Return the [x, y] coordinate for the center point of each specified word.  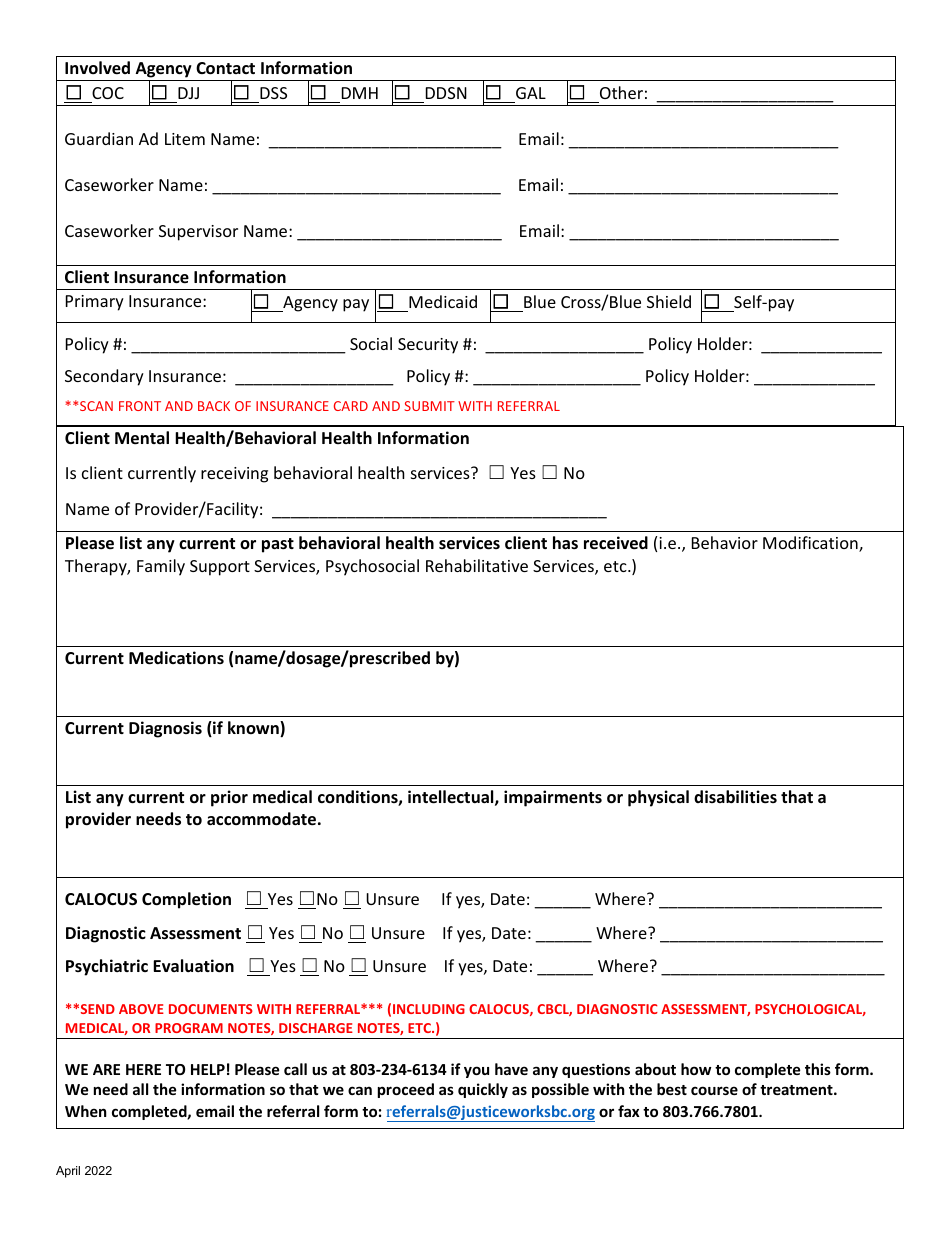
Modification [811, 544]
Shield [669, 301]
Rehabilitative [477, 565]
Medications [176, 658]
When [86, 1111]
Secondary [104, 377]
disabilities [735, 797]
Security [428, 346]
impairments [553, 798]
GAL [531, 93]
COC [108, 93]
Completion [186, 900]
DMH [360, 93]
